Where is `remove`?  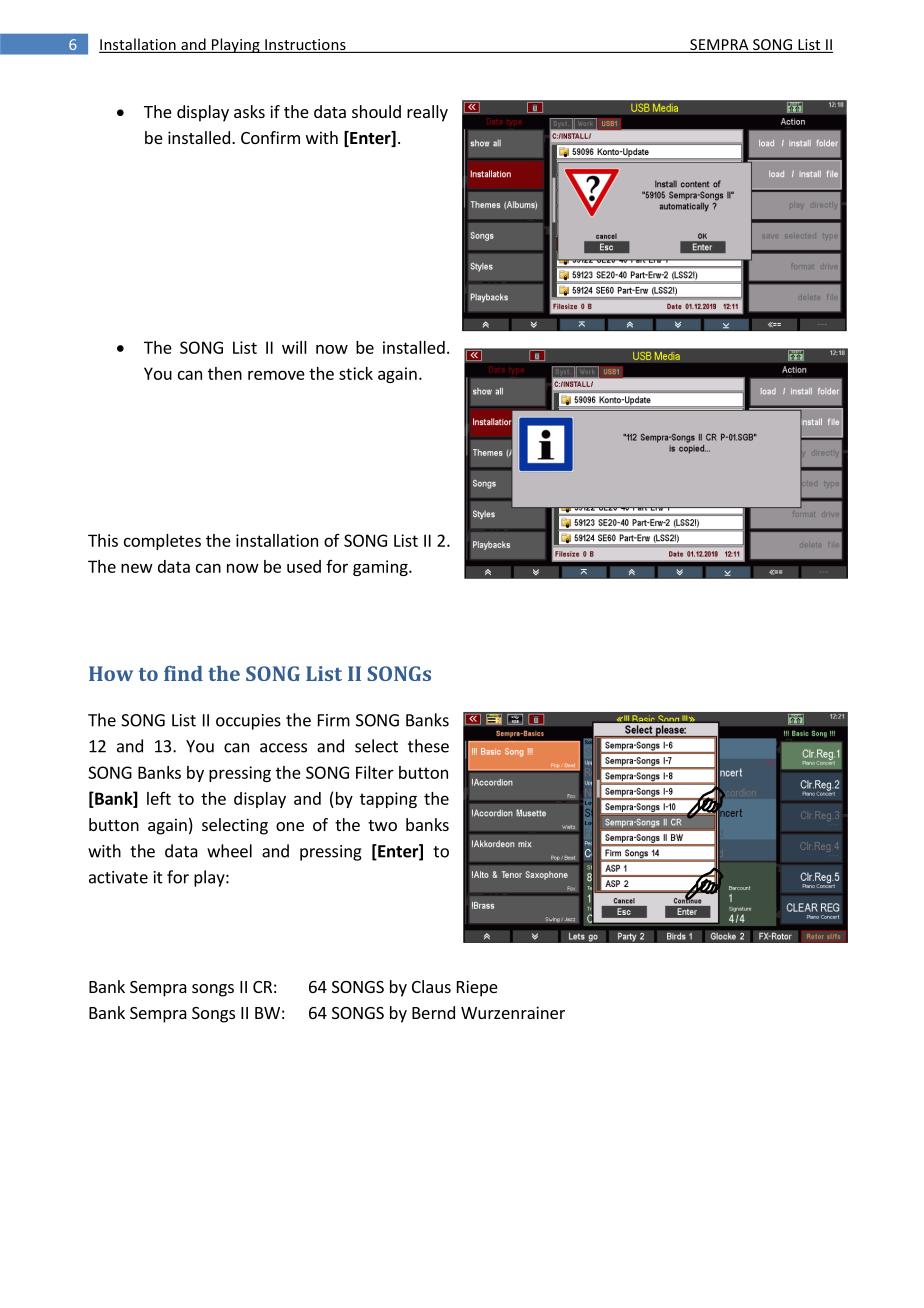 remove is located at coordinates (276, 375).
